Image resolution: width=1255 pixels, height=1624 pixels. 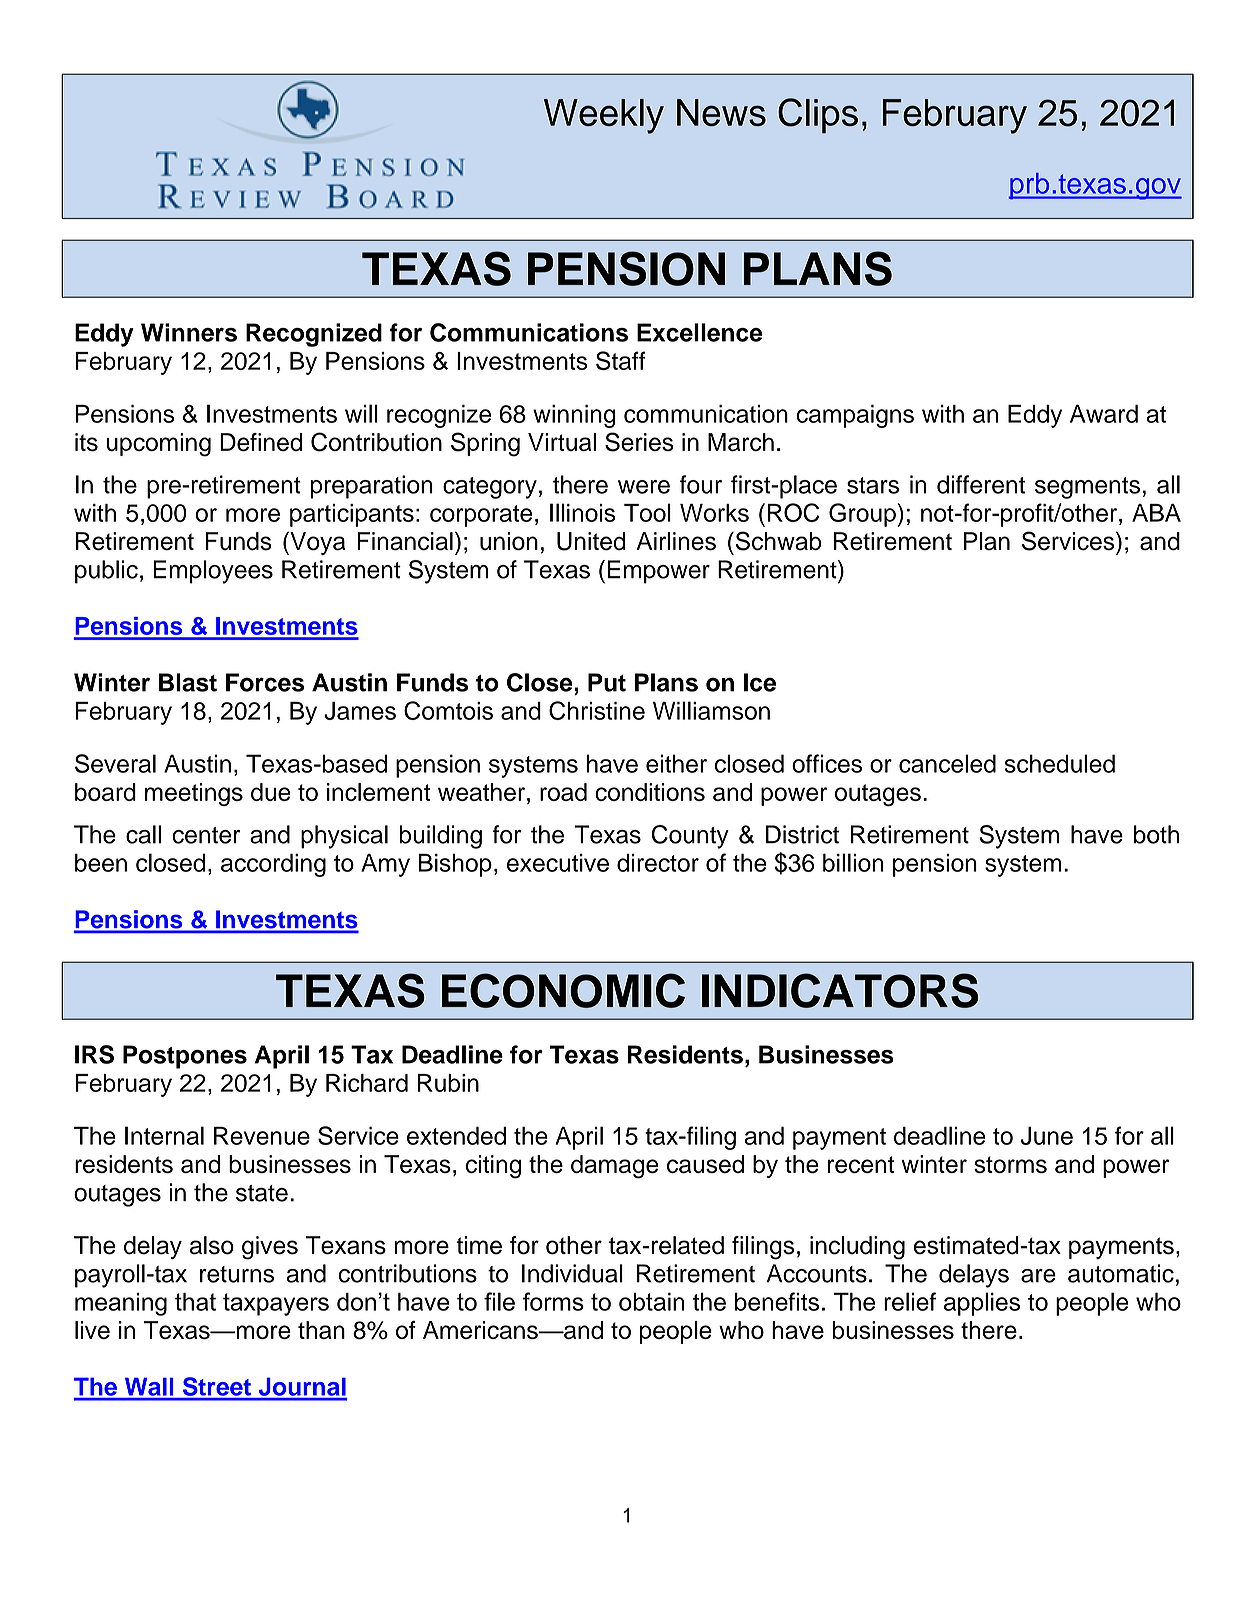 What do you see at coordinates (658, 862) in the screenshot?
I see `director` at bounding box center [658, 862].
